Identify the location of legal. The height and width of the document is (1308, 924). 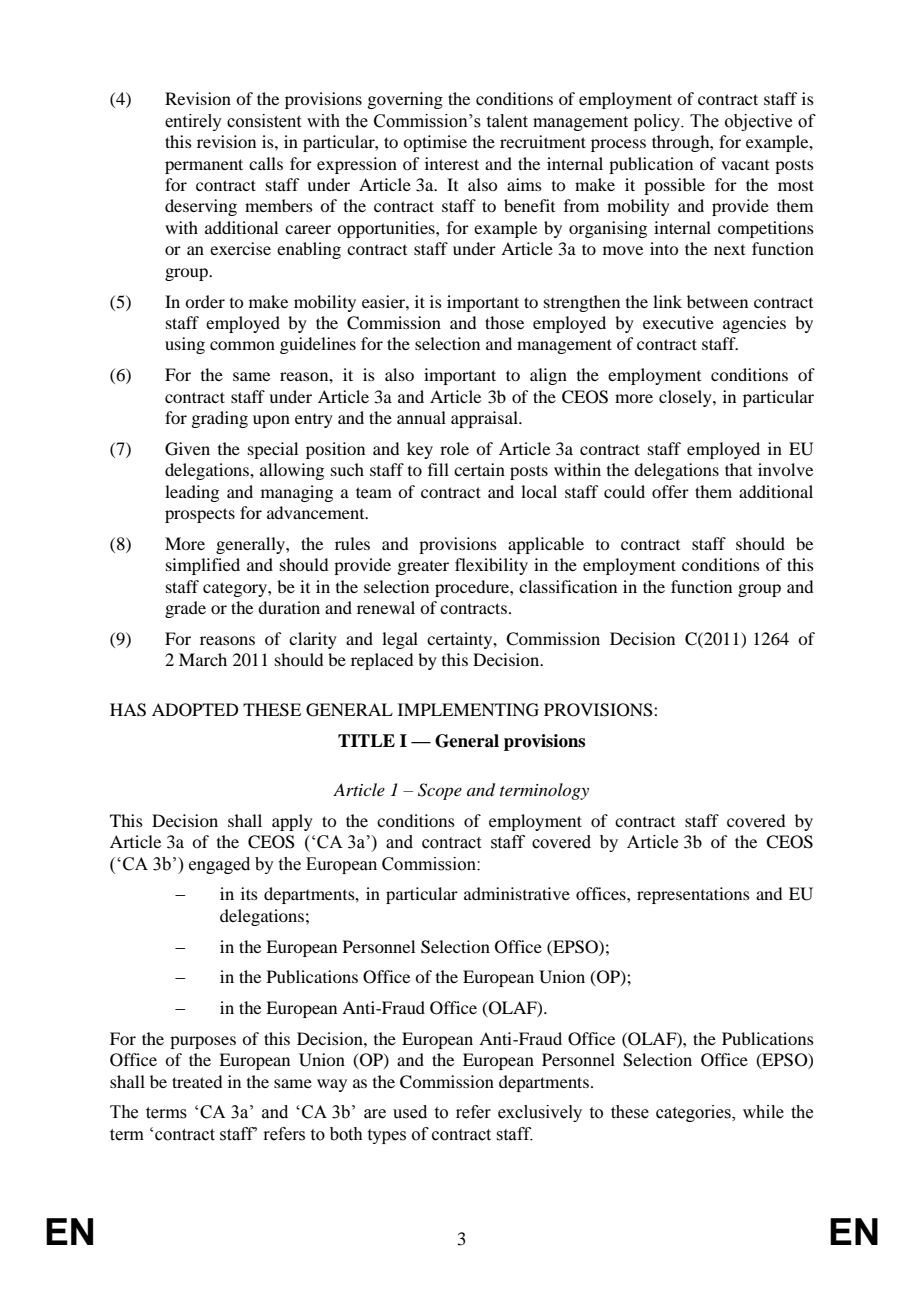
(400, 640).
